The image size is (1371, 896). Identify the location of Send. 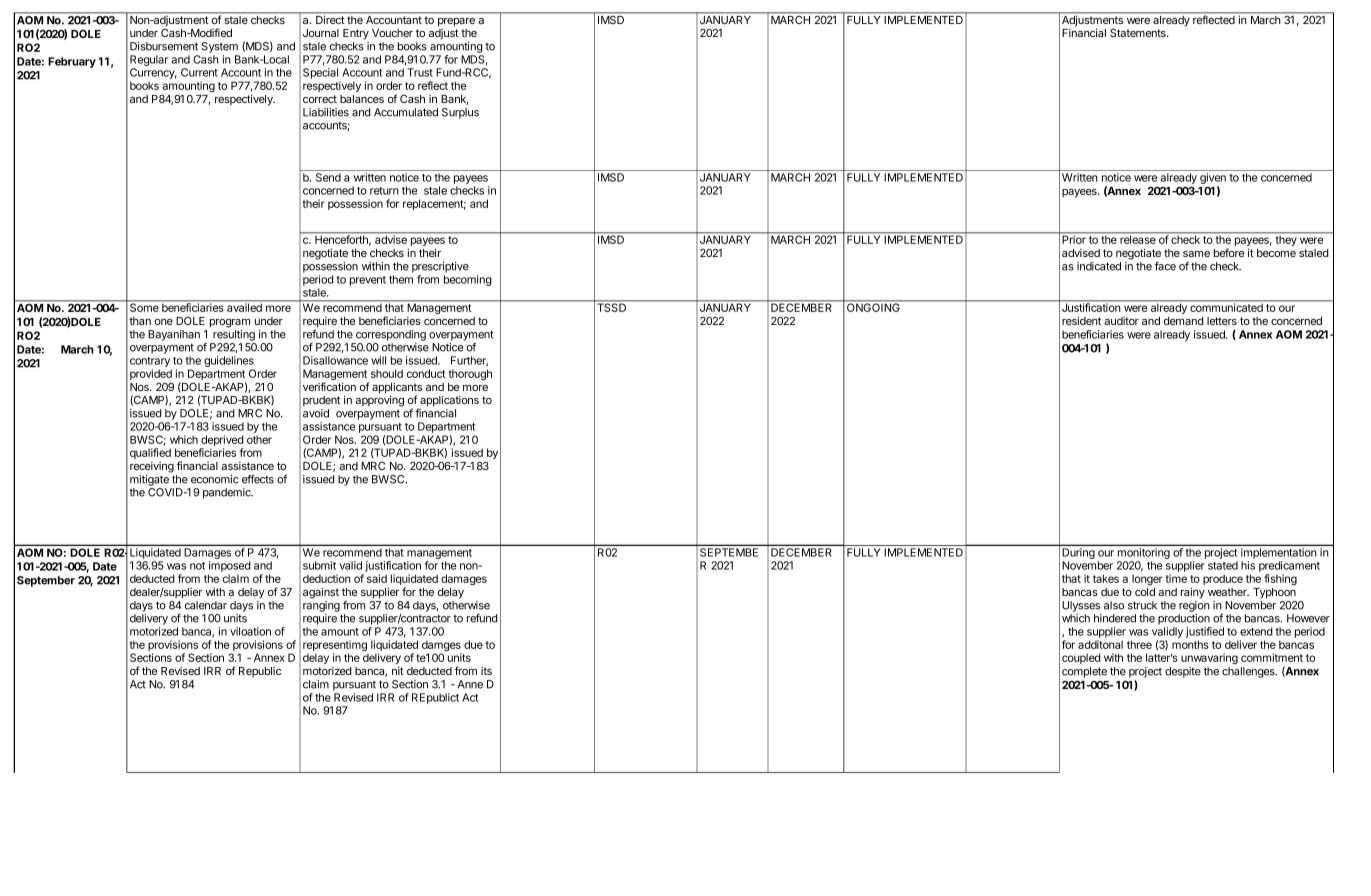
(328, 177).
